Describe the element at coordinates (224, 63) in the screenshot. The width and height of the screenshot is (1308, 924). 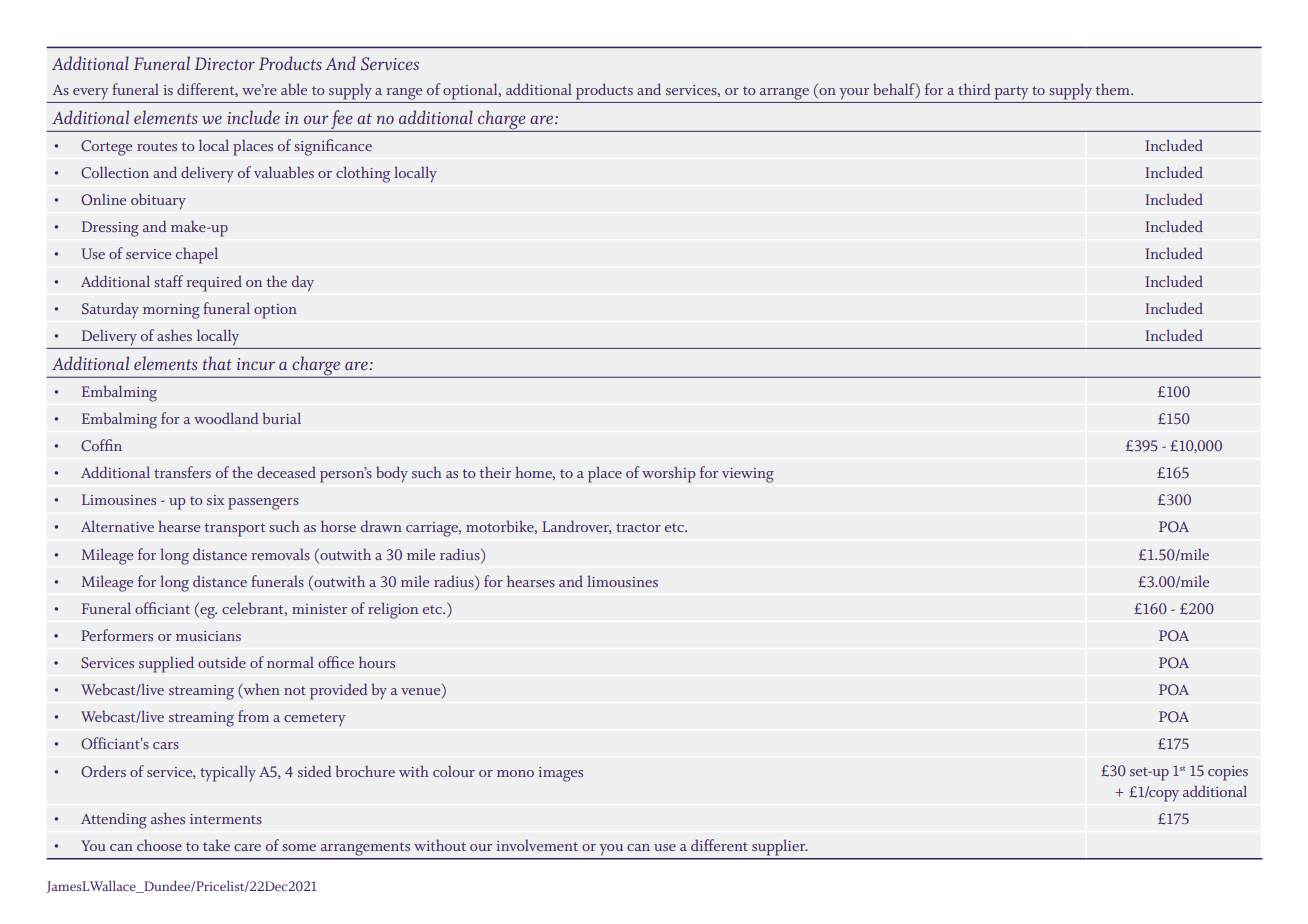
I see `Director` at that location.
